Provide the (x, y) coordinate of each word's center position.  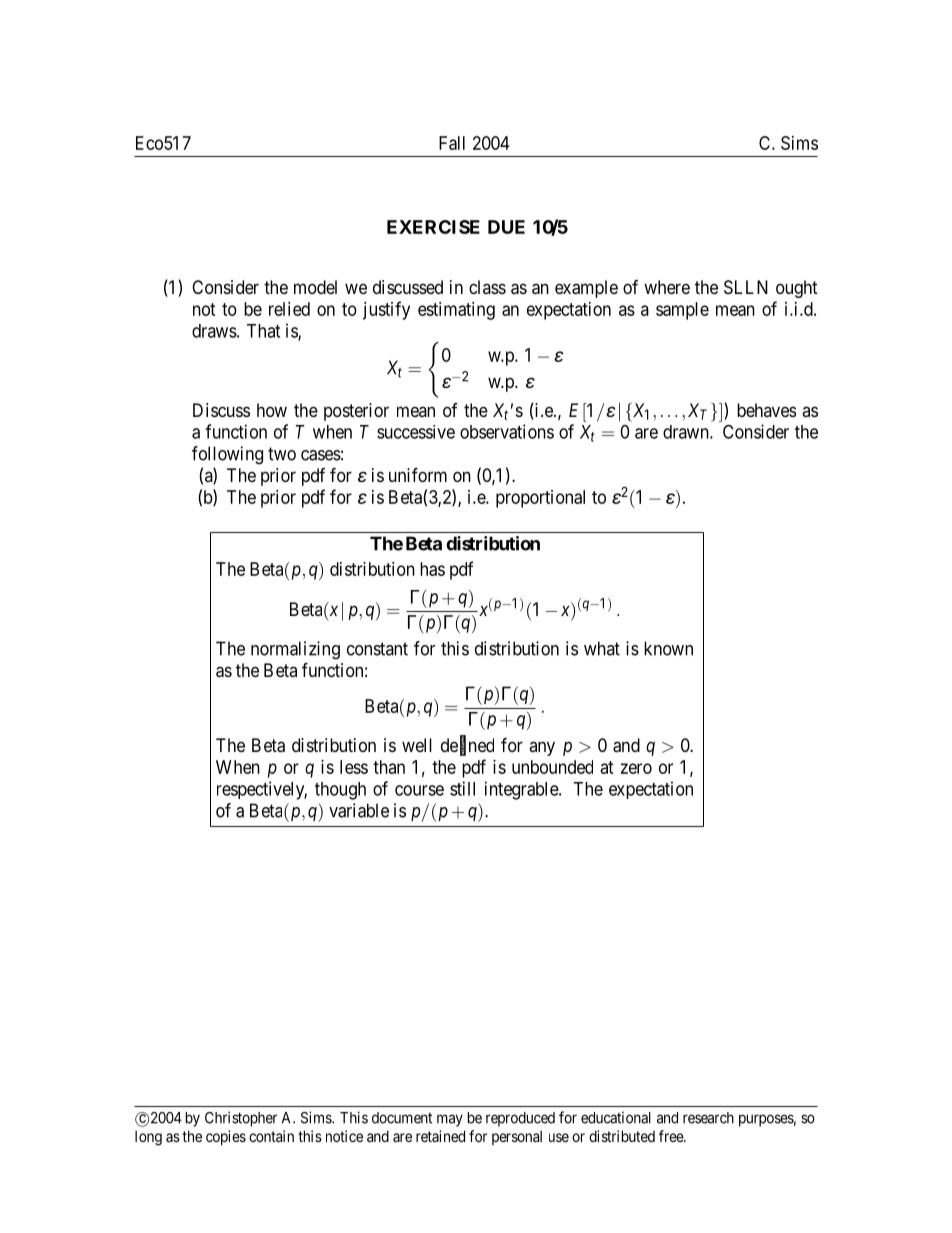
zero (636, 768)
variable (359, 810)
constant (377, 649)
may (450, 1120)
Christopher (241, 1119)
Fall (452, 143)
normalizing (295, 650)
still (462, 788)
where (667, 287)
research (708, 1118)
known (668, 648)
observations (507, 431)
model (315, 287)
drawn (687, 432)
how (272, 410)
